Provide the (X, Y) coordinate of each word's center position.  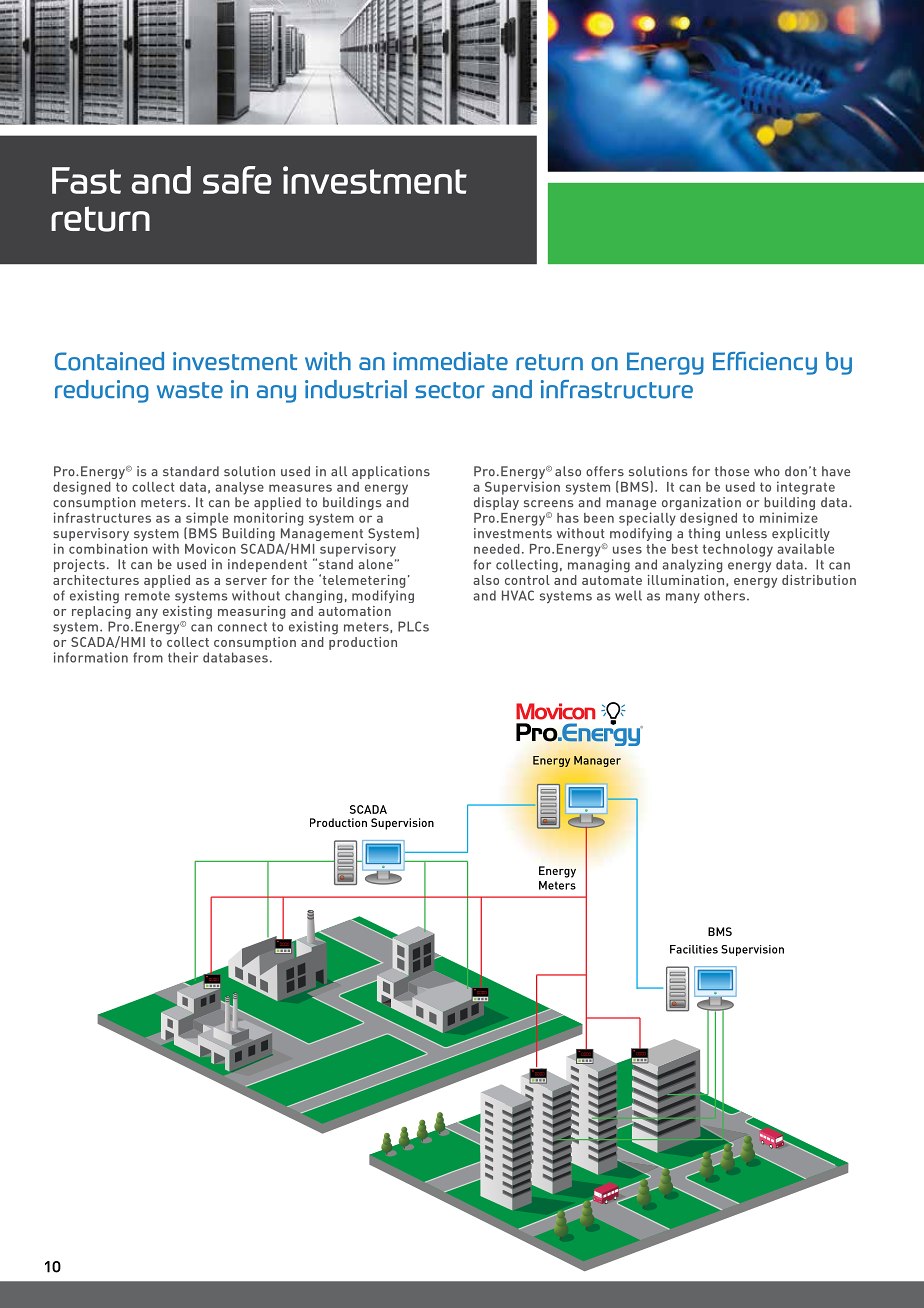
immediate (450, 361)
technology (738, 550)
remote (147, 596)
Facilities (694, 949)
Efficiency (765, 363)
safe (237, 180)
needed (497, 549)
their (183, 657)
